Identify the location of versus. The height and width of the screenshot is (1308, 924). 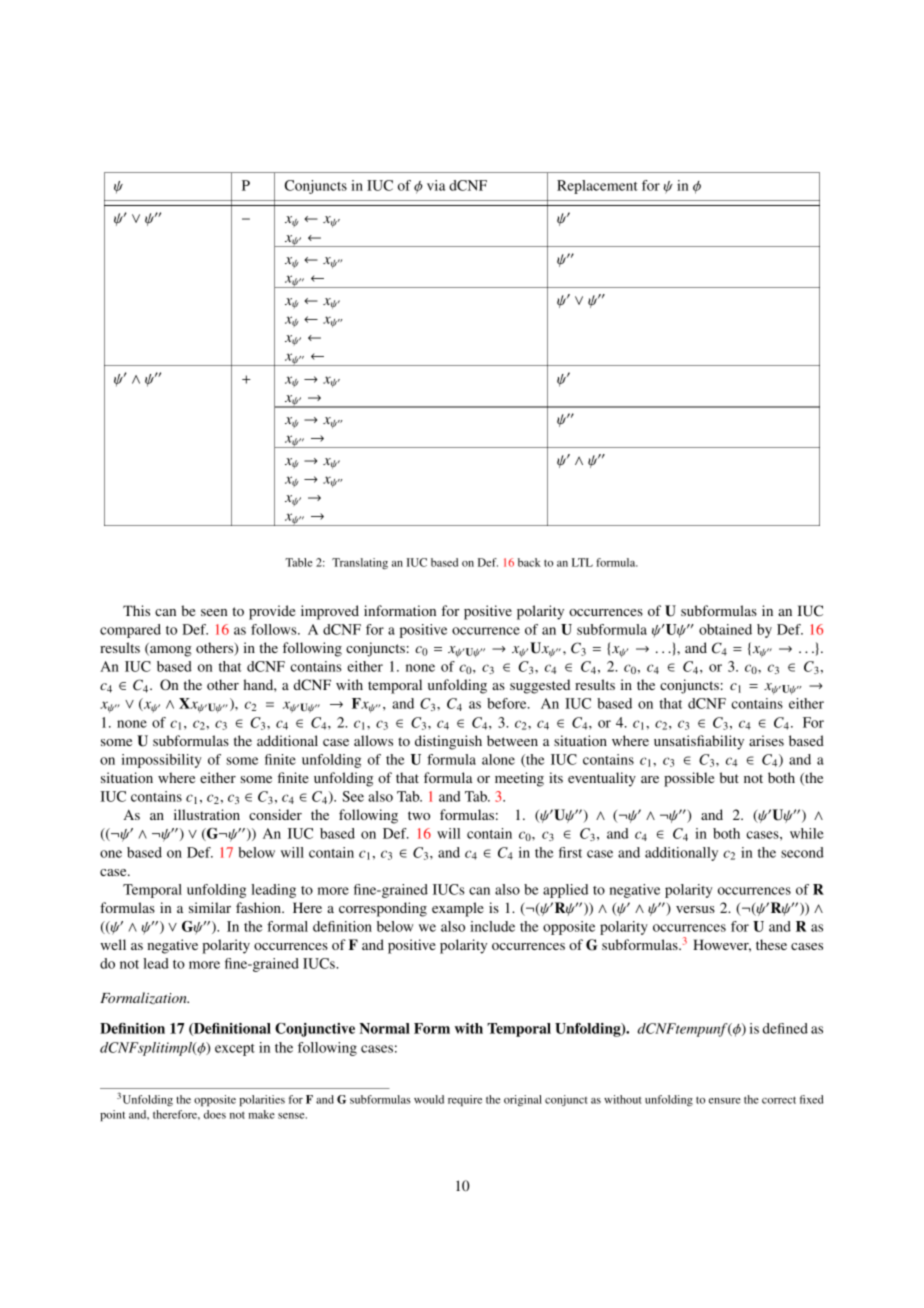
(695, 909).
